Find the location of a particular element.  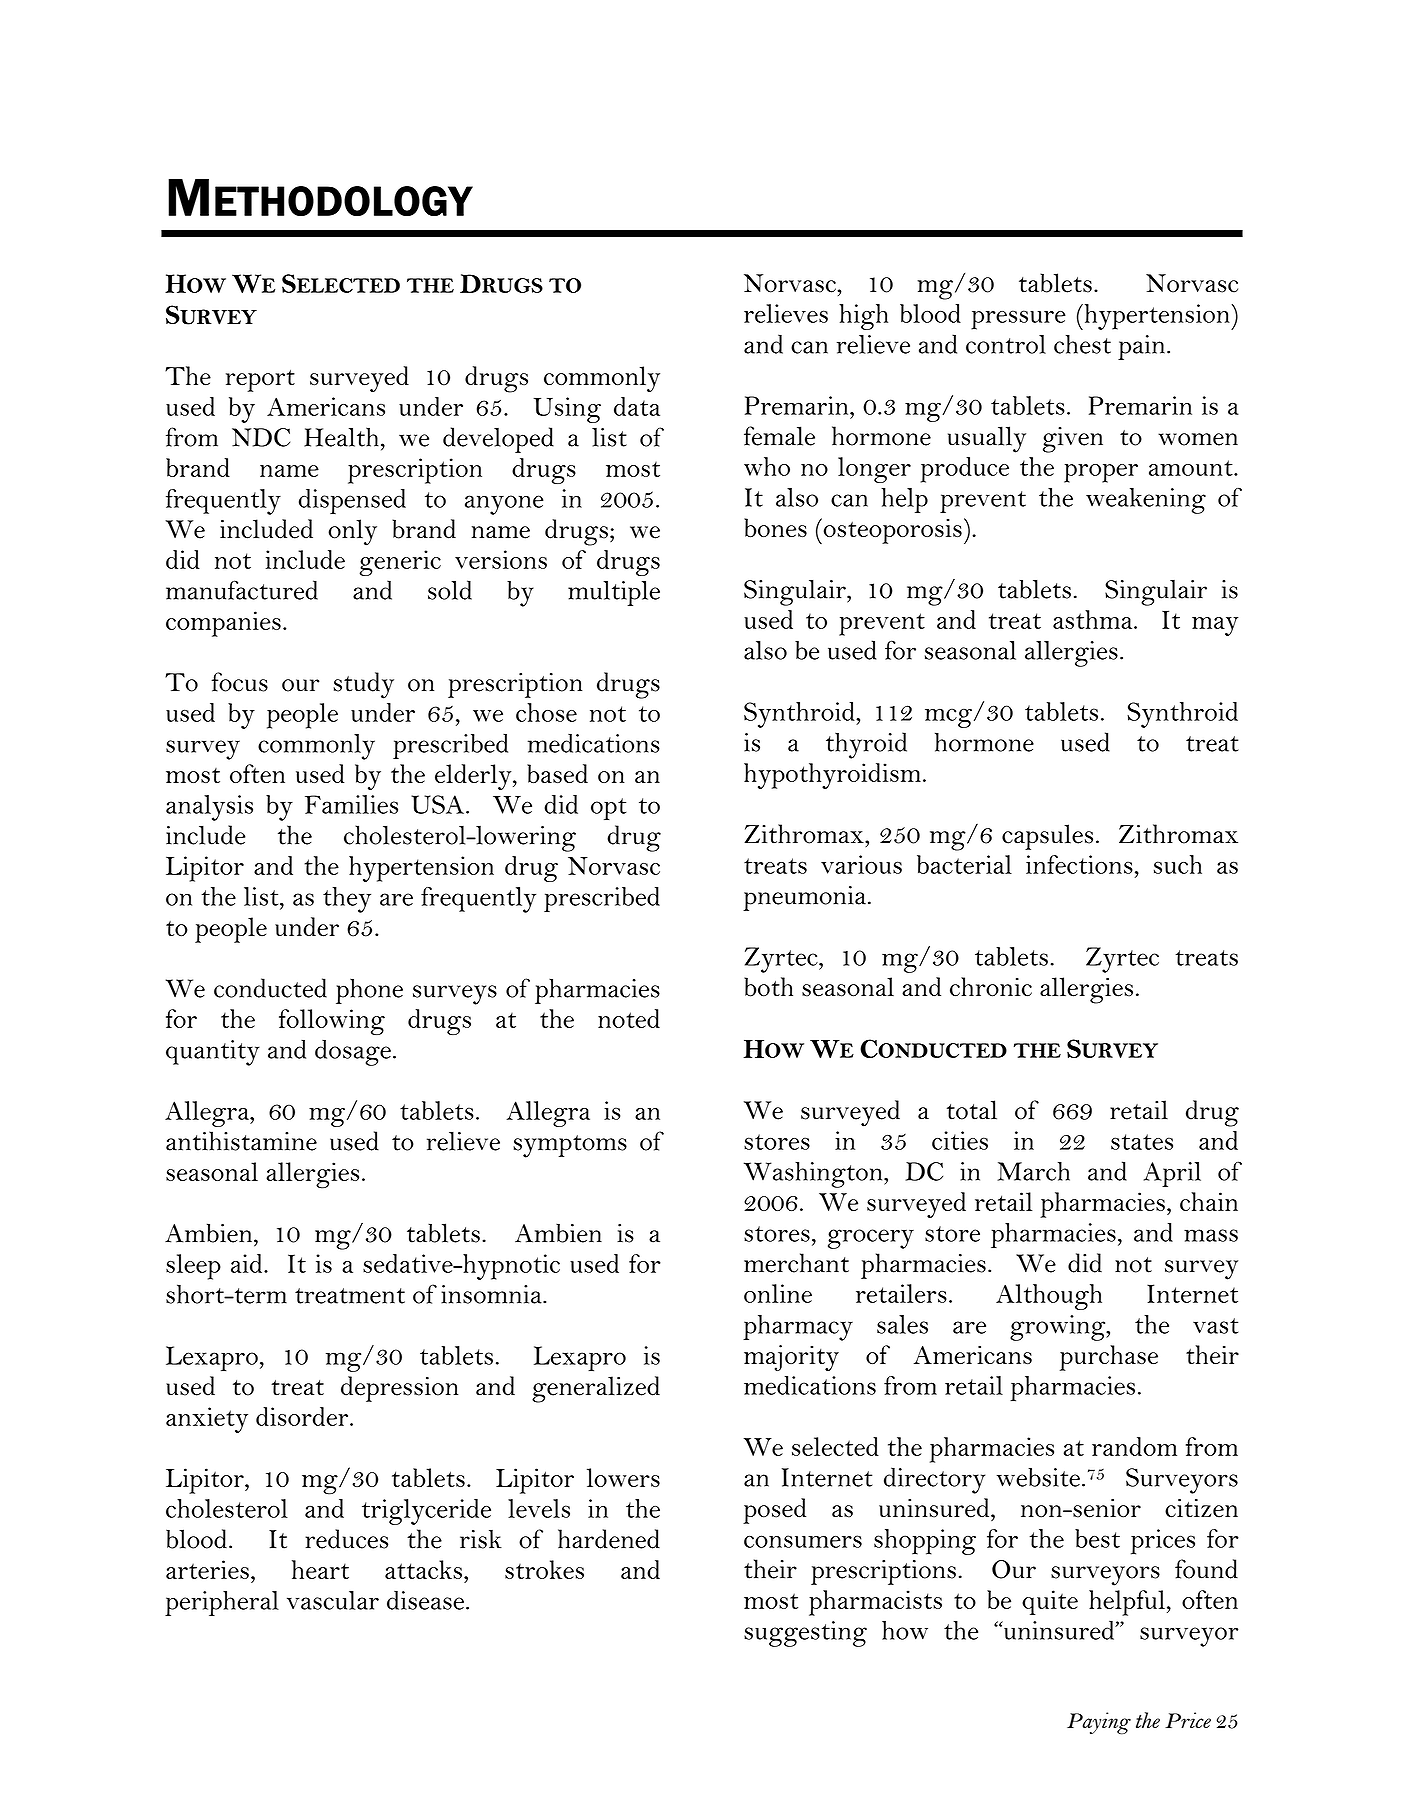

following is located at coordinates (332, 1022).
